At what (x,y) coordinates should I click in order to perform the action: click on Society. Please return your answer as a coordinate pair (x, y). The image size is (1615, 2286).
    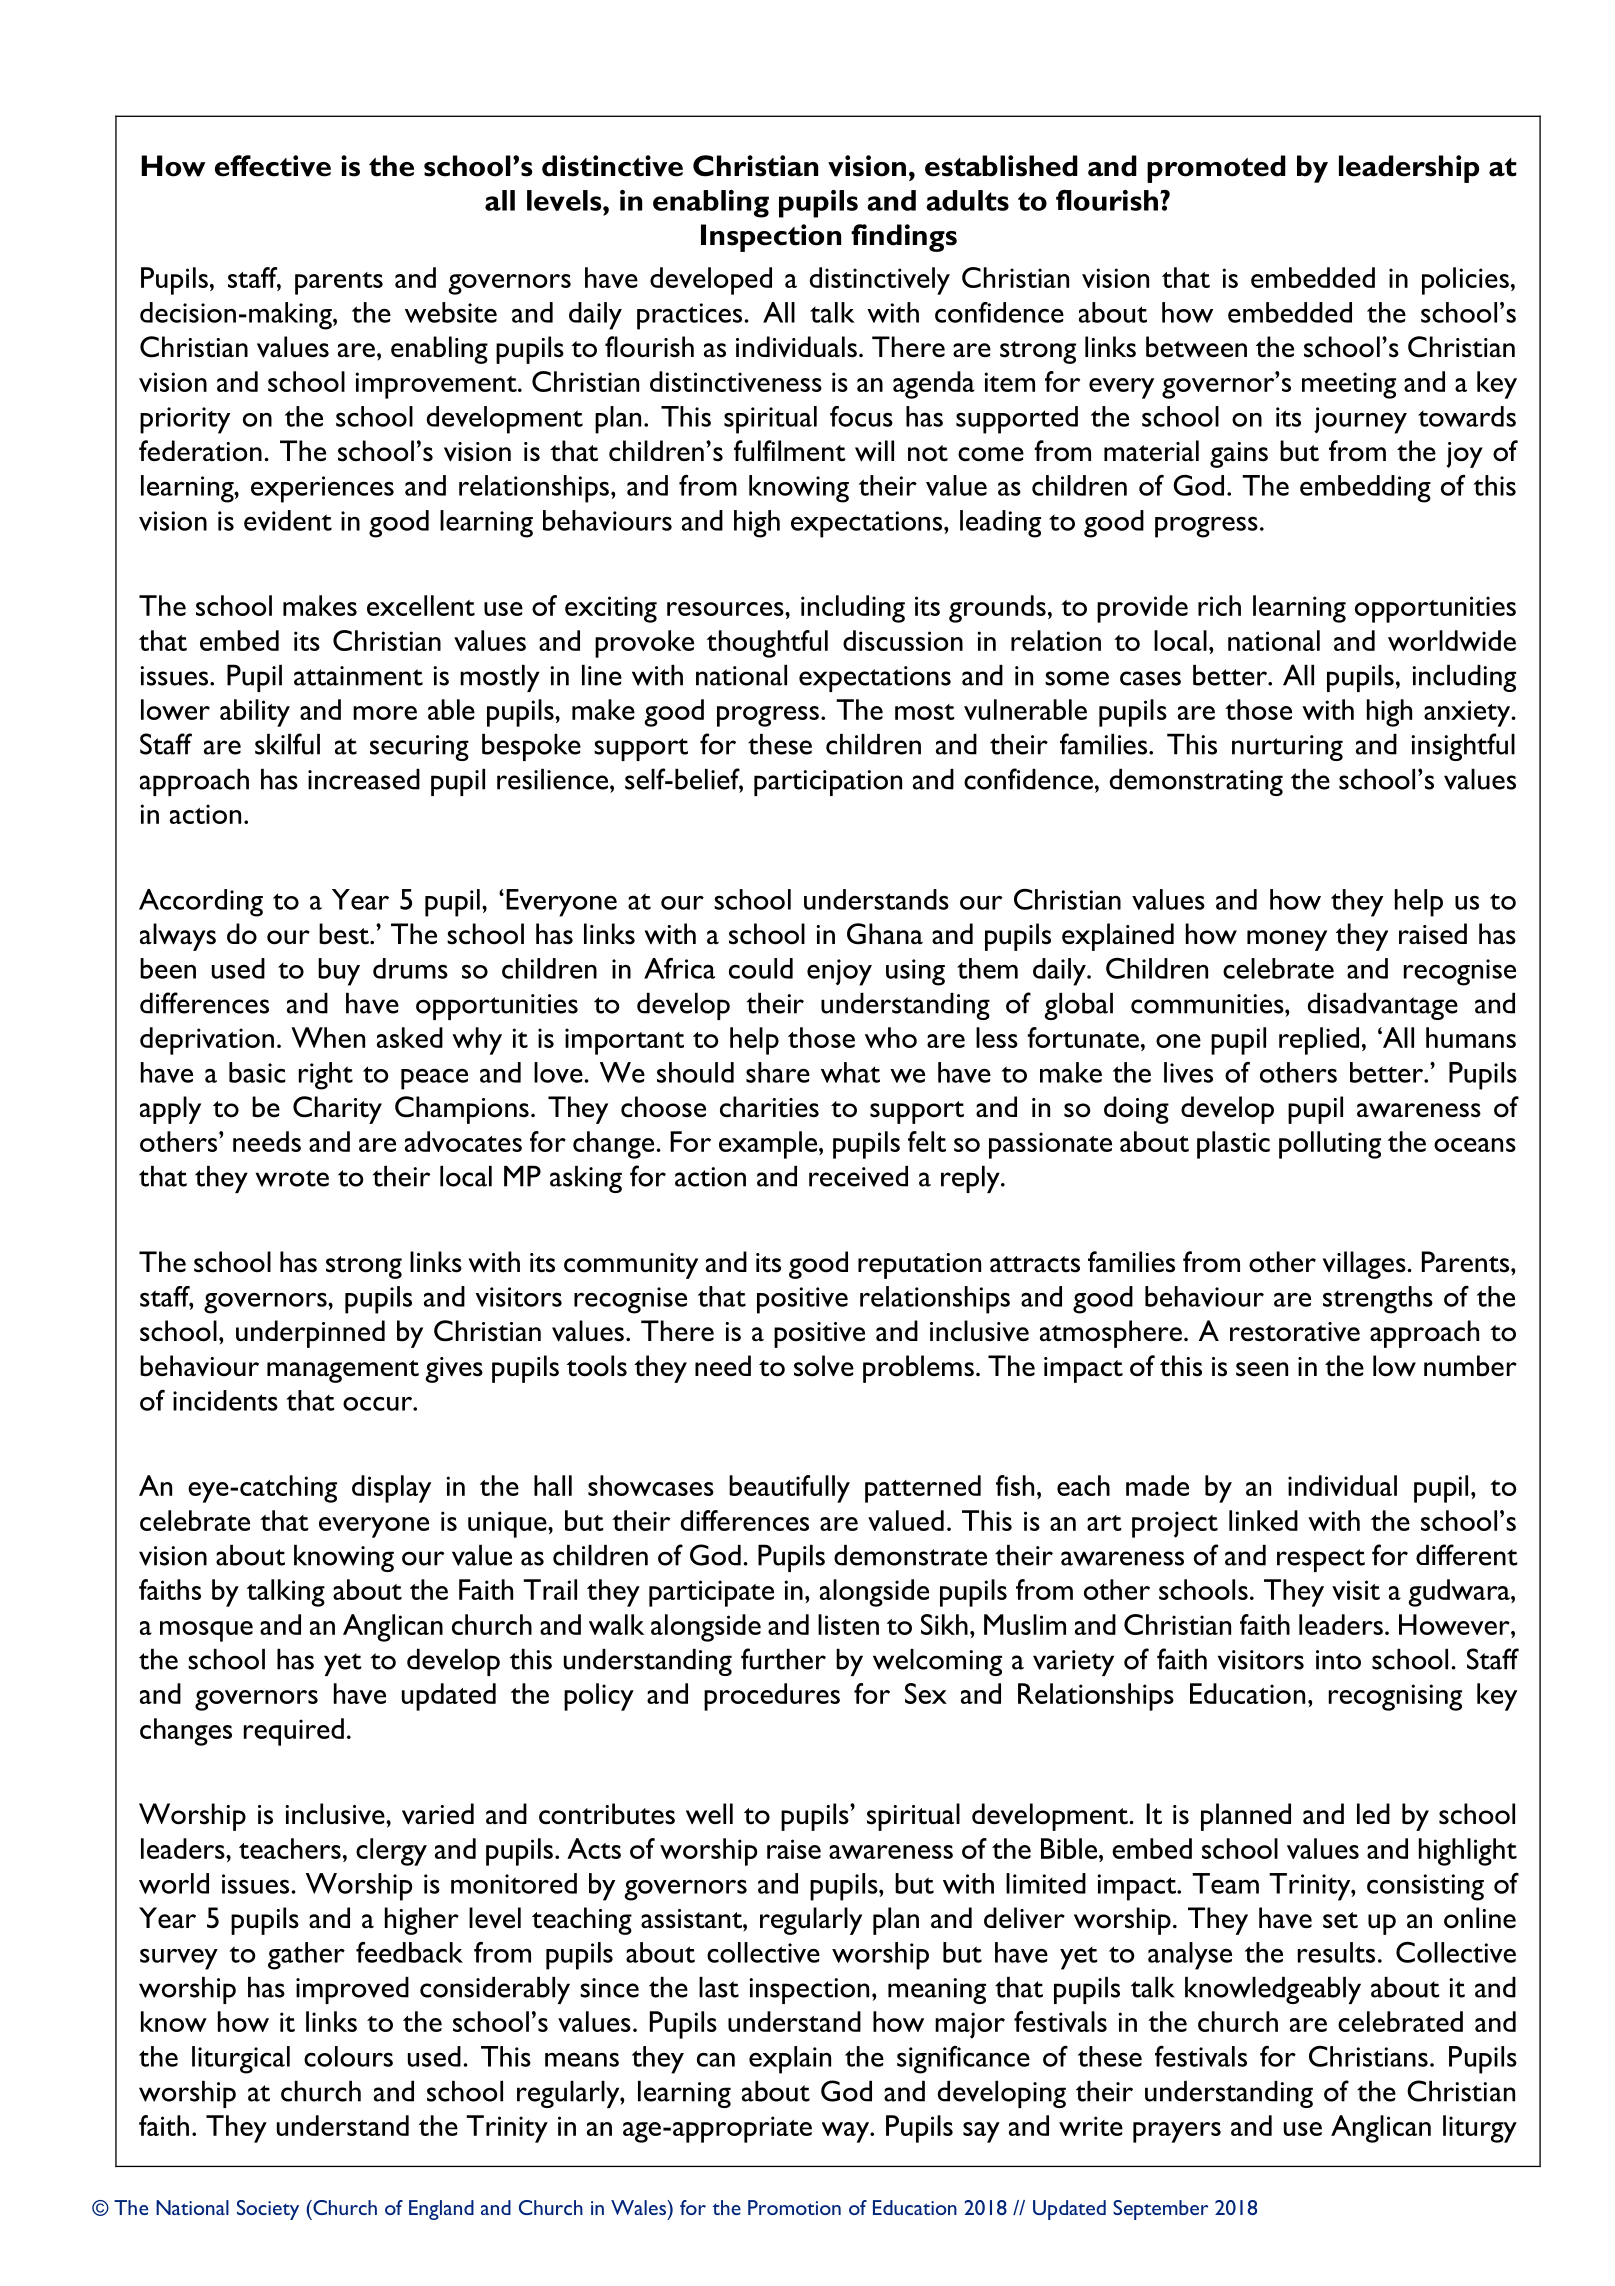
    Looking at the image, I should click on (268, 2210).
